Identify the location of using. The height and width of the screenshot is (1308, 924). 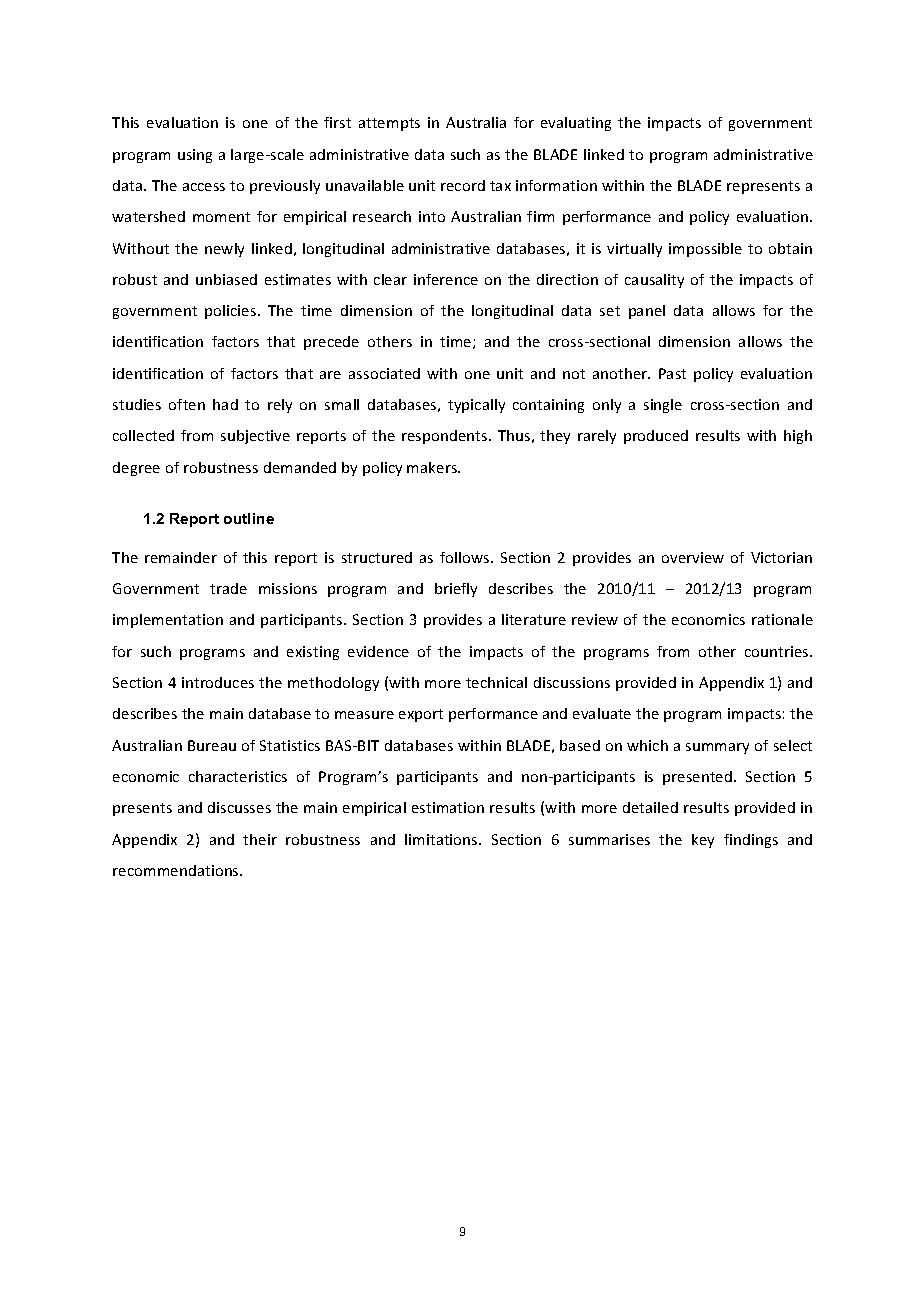
(195, 156).
